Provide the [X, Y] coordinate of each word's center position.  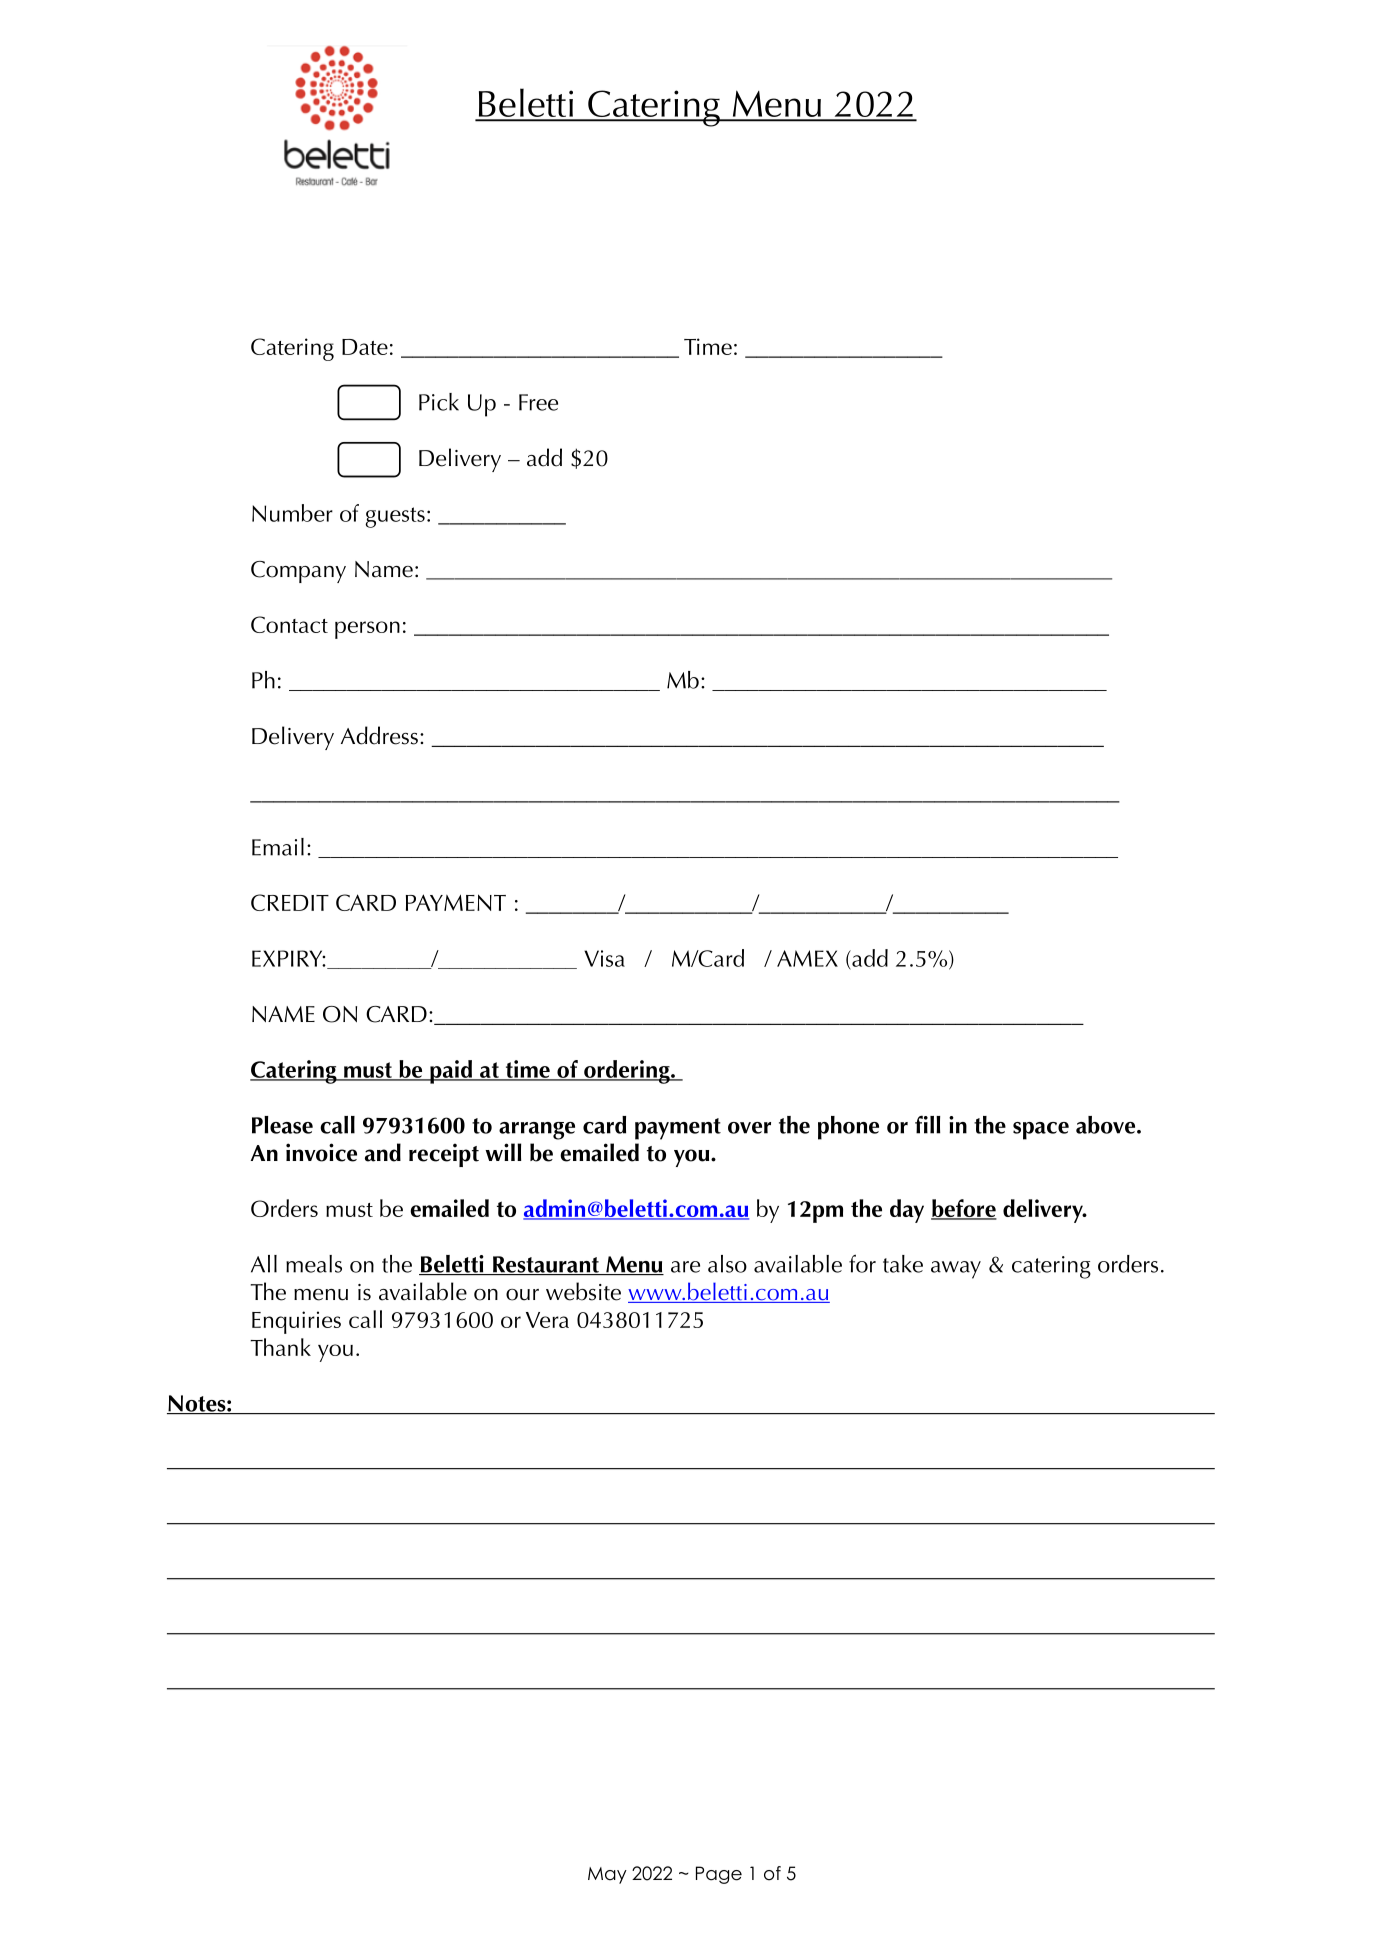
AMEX [807, 958]
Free [538, 402]
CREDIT [290, 902]
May [607, 1875]
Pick [439, 402]
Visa [604, 958]
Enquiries [296, 1322]
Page [719, 1875]
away [956, 1270]
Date [365, 347]
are [685, 1267]
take [903, 1264]
